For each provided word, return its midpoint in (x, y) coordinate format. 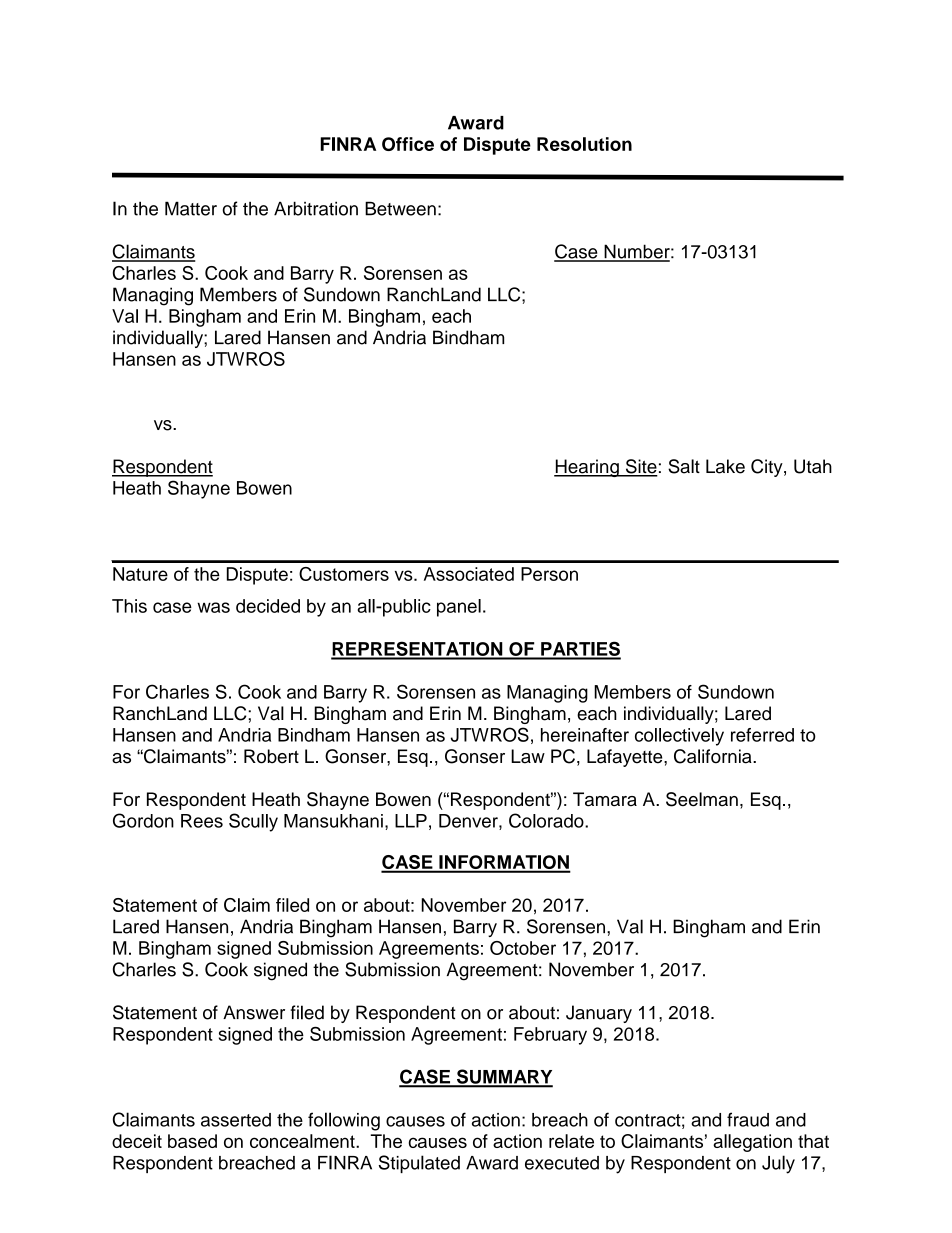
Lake (725, 466)
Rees (202, 821)
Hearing (587, 468)
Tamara (605, 799)
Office (408, 144)
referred (762, 735)
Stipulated (419, 1164)
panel (459, 608)
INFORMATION (504, 863)
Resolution (584, 144)
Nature (140, 574)
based (192, 1141)
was (213, 607)
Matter (191, 208)
